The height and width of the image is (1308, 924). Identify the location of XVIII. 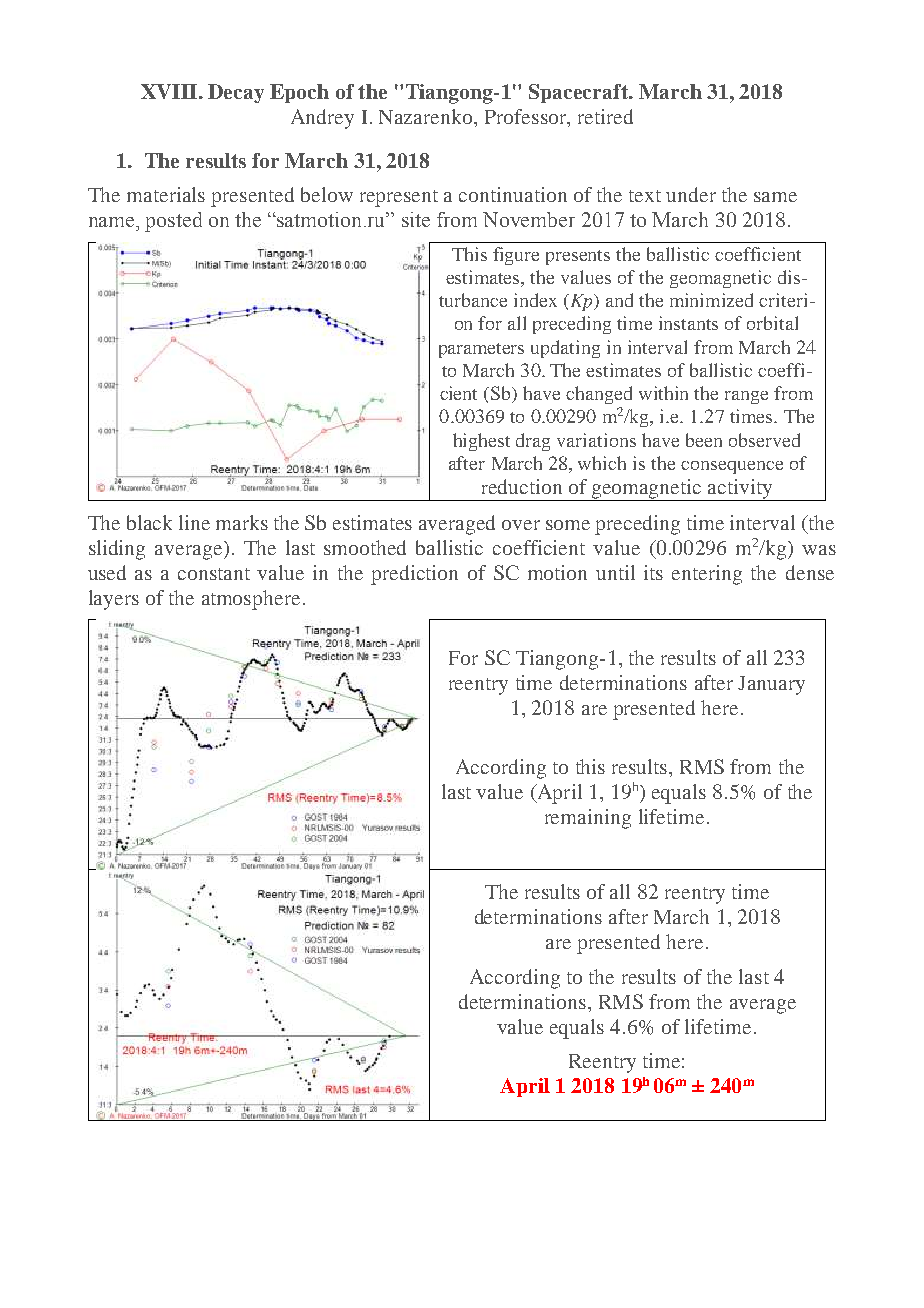
(170, 91).
